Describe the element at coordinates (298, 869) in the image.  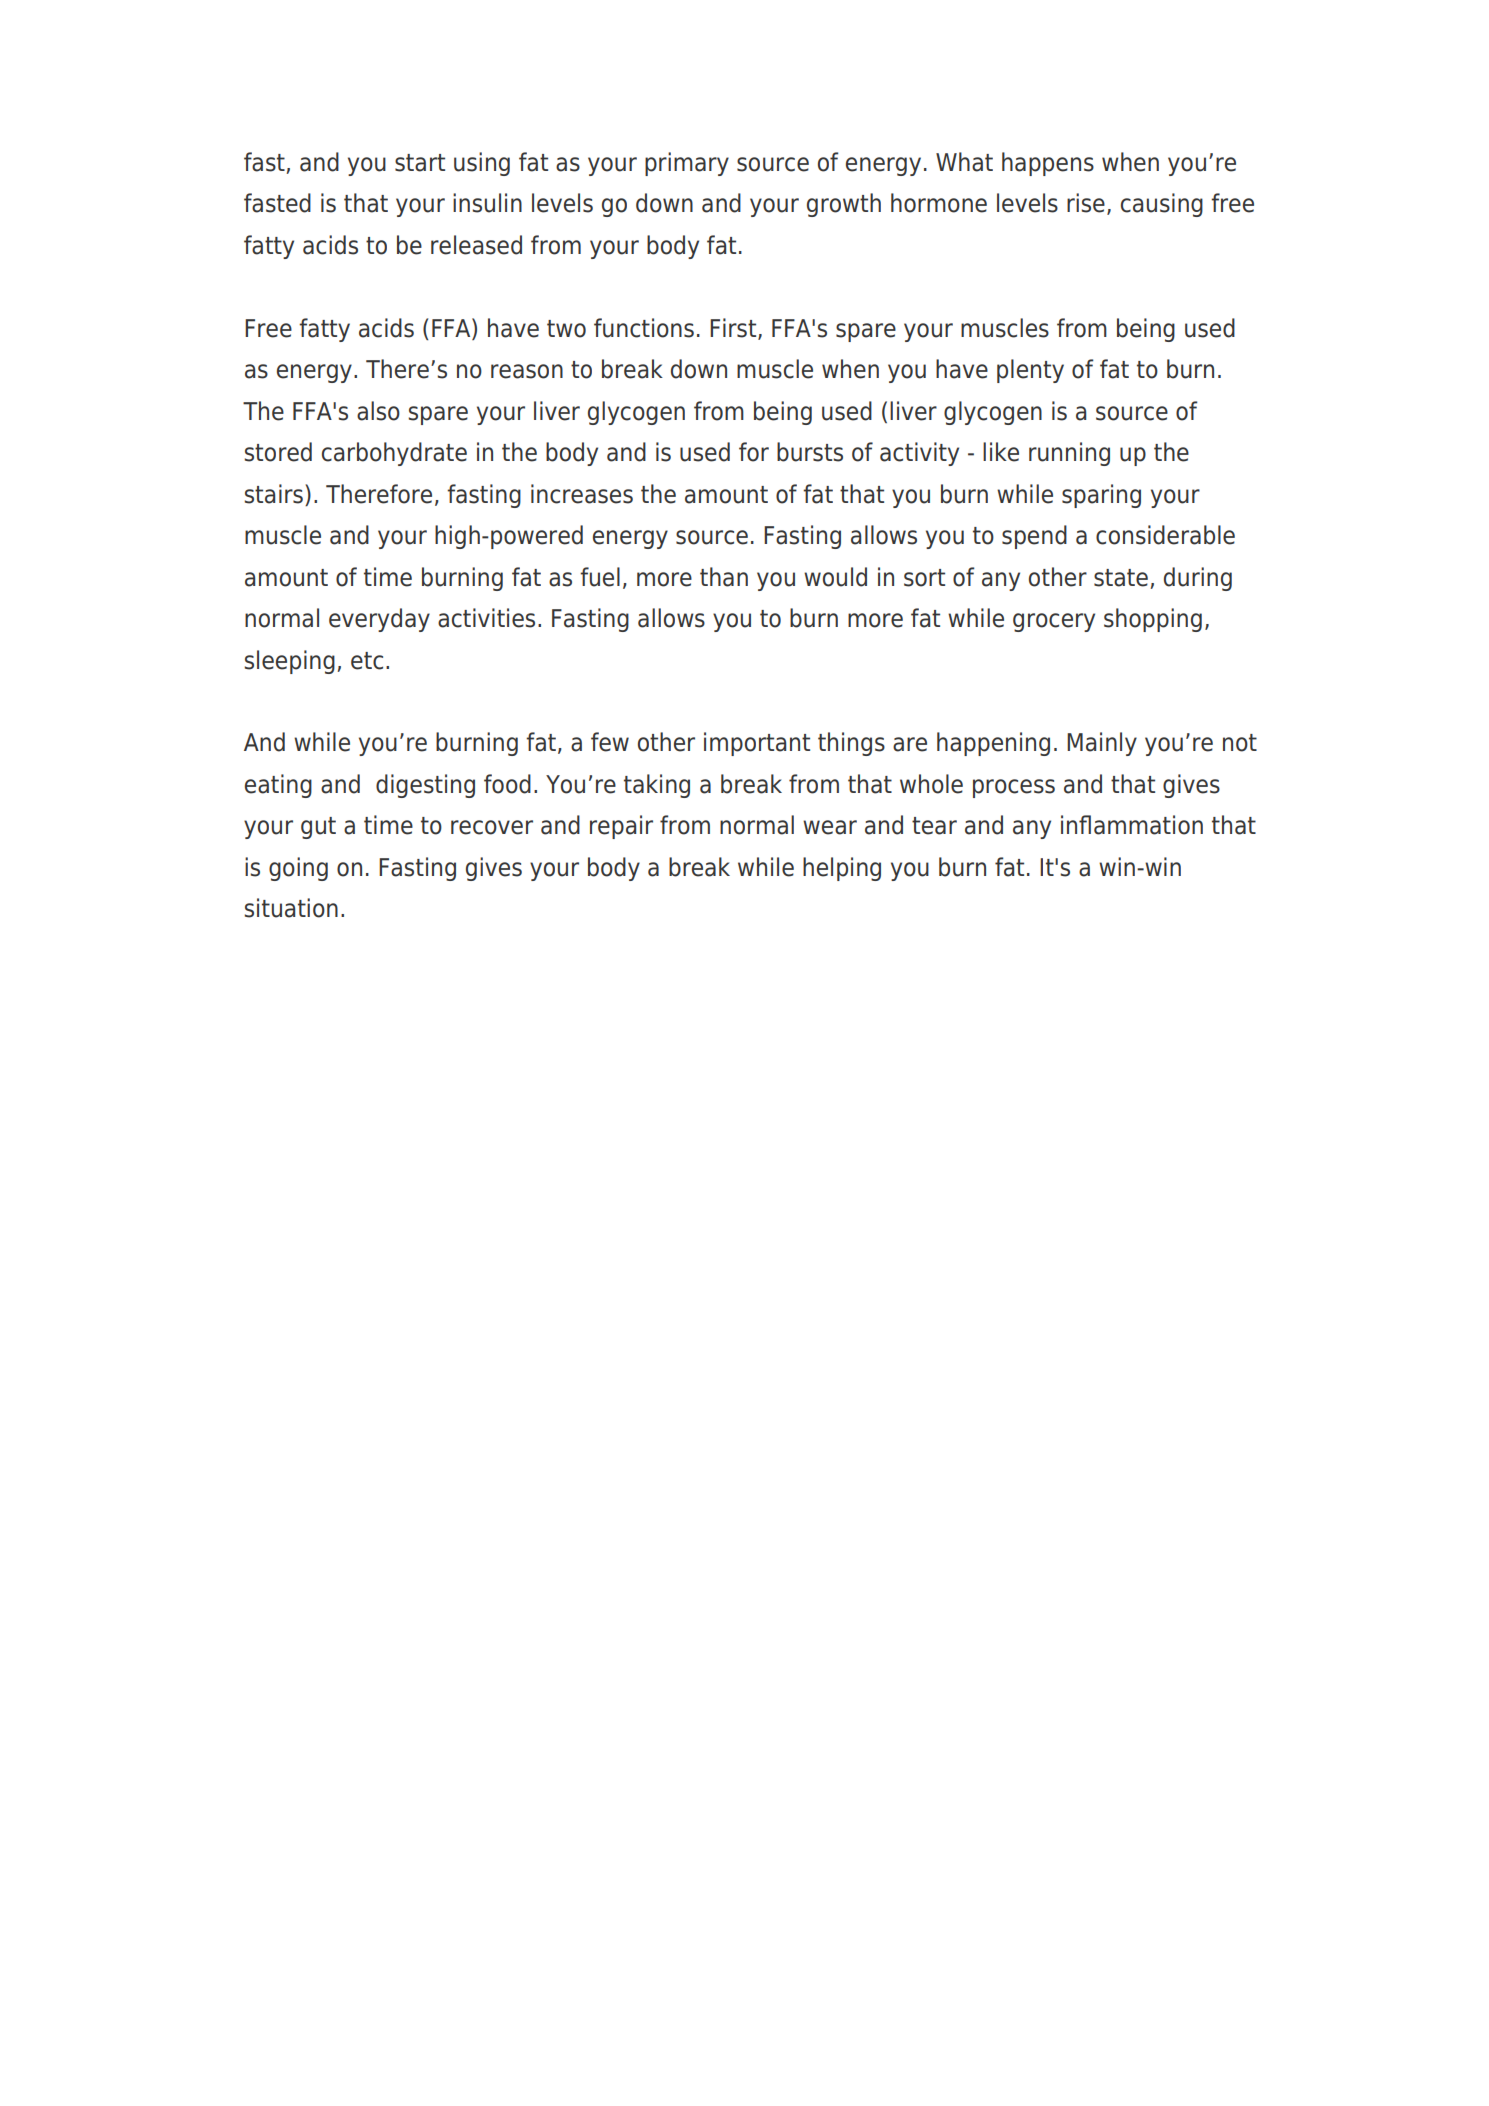
I see `going` at that location.
